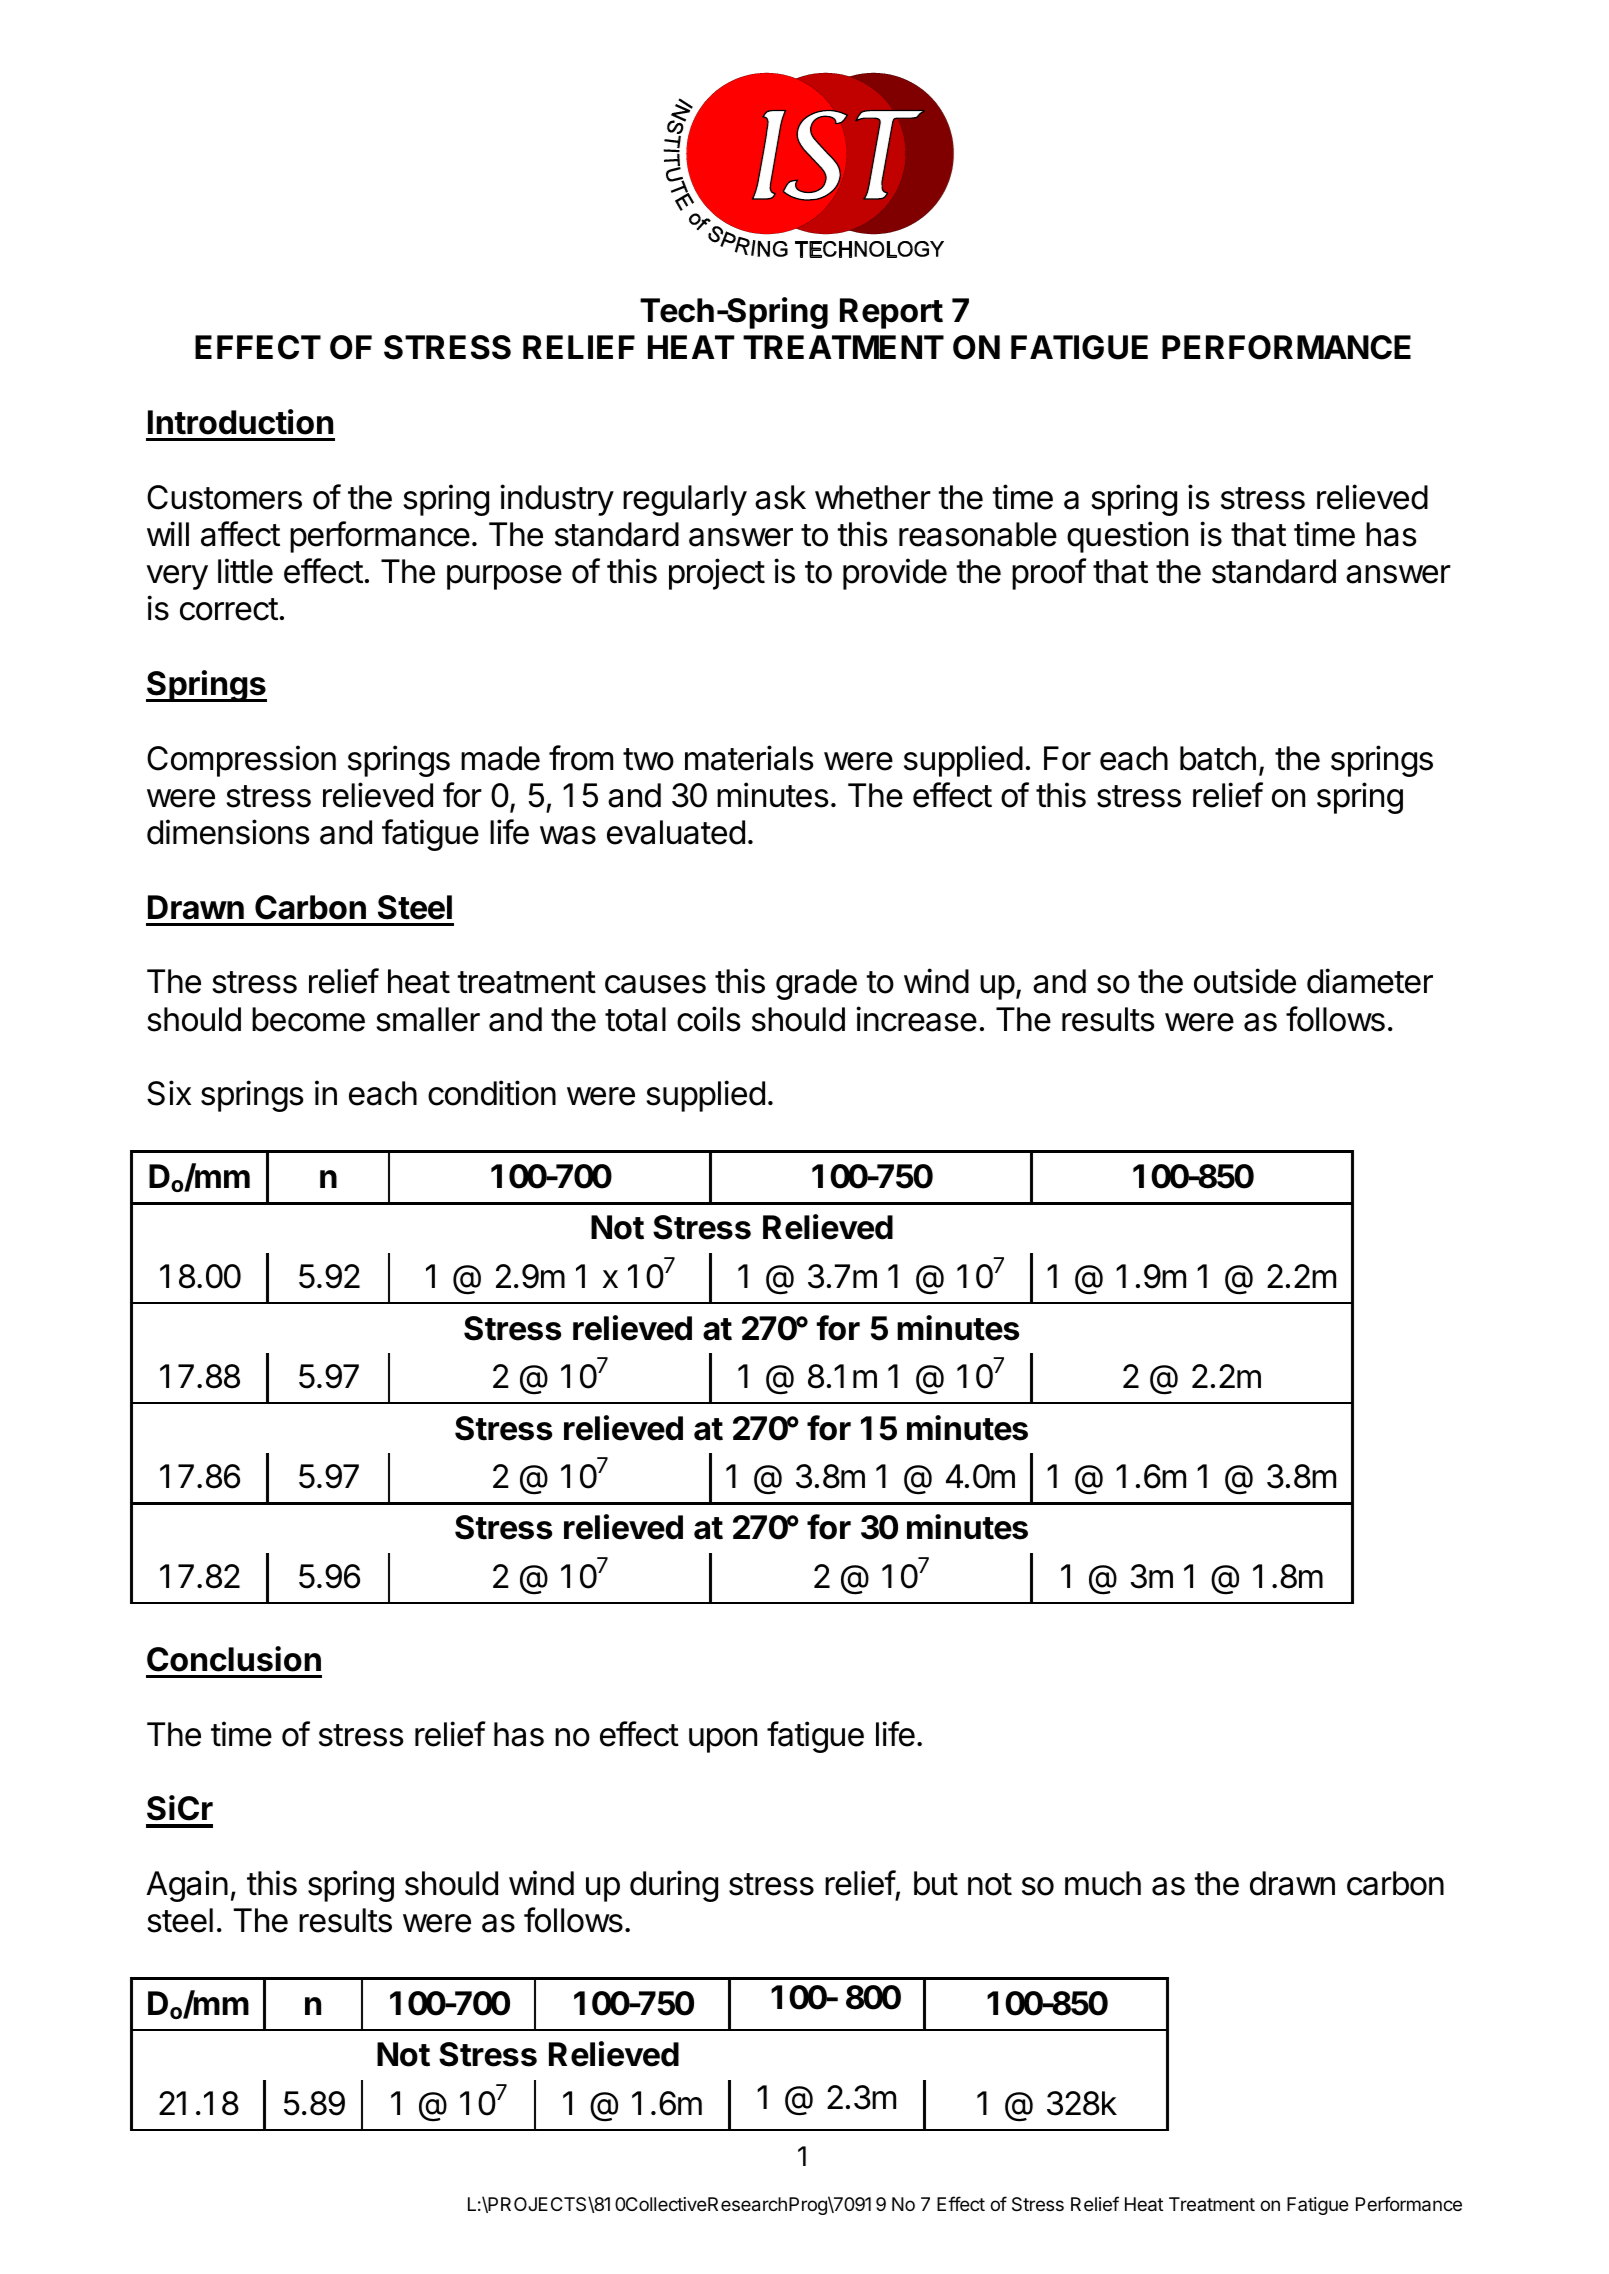 Image resolution: width=1609 pixels, height=2274 pixels. I want to click on diameter, so click(1370, 981).
